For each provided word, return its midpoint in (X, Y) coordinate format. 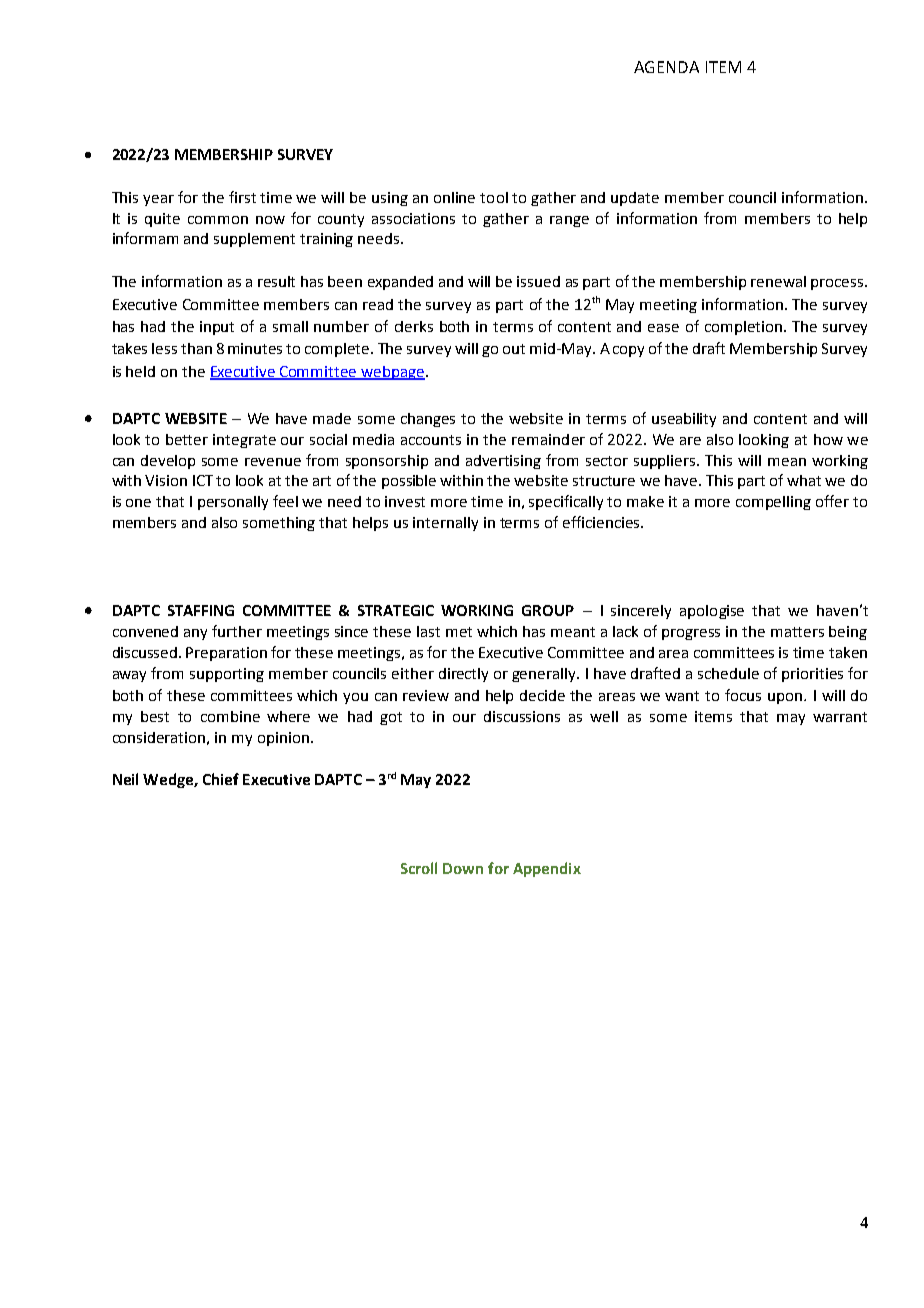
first (242, 197)
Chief (221, 779)
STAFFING (201, 610)
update (635, 199)
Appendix (547, 869)
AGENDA (666, 67)
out (514, 349)
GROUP (548, 610)
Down (463, 868)
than (196, 348)
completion (743, 328)
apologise (712, 612)
